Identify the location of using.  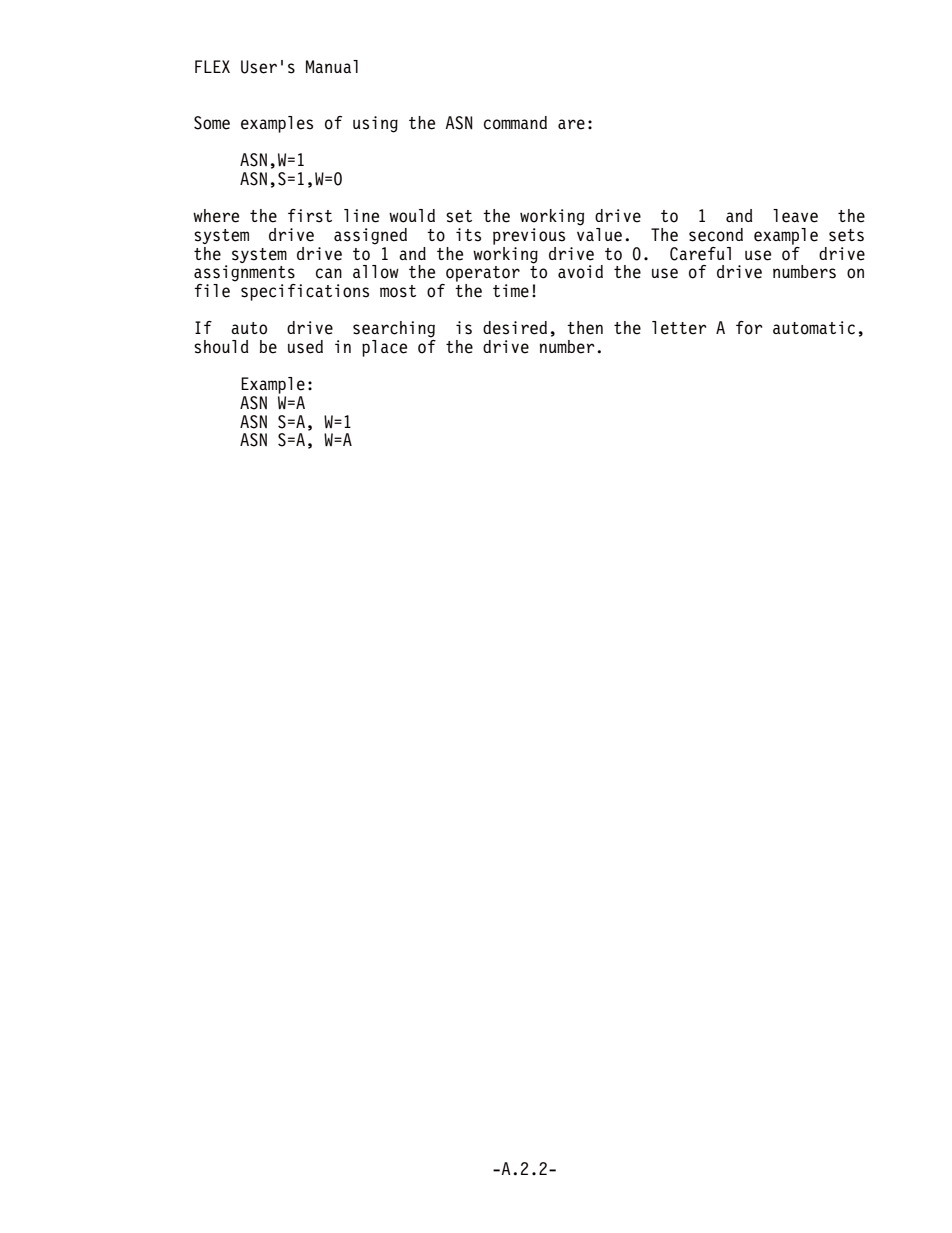
(375, 124).
